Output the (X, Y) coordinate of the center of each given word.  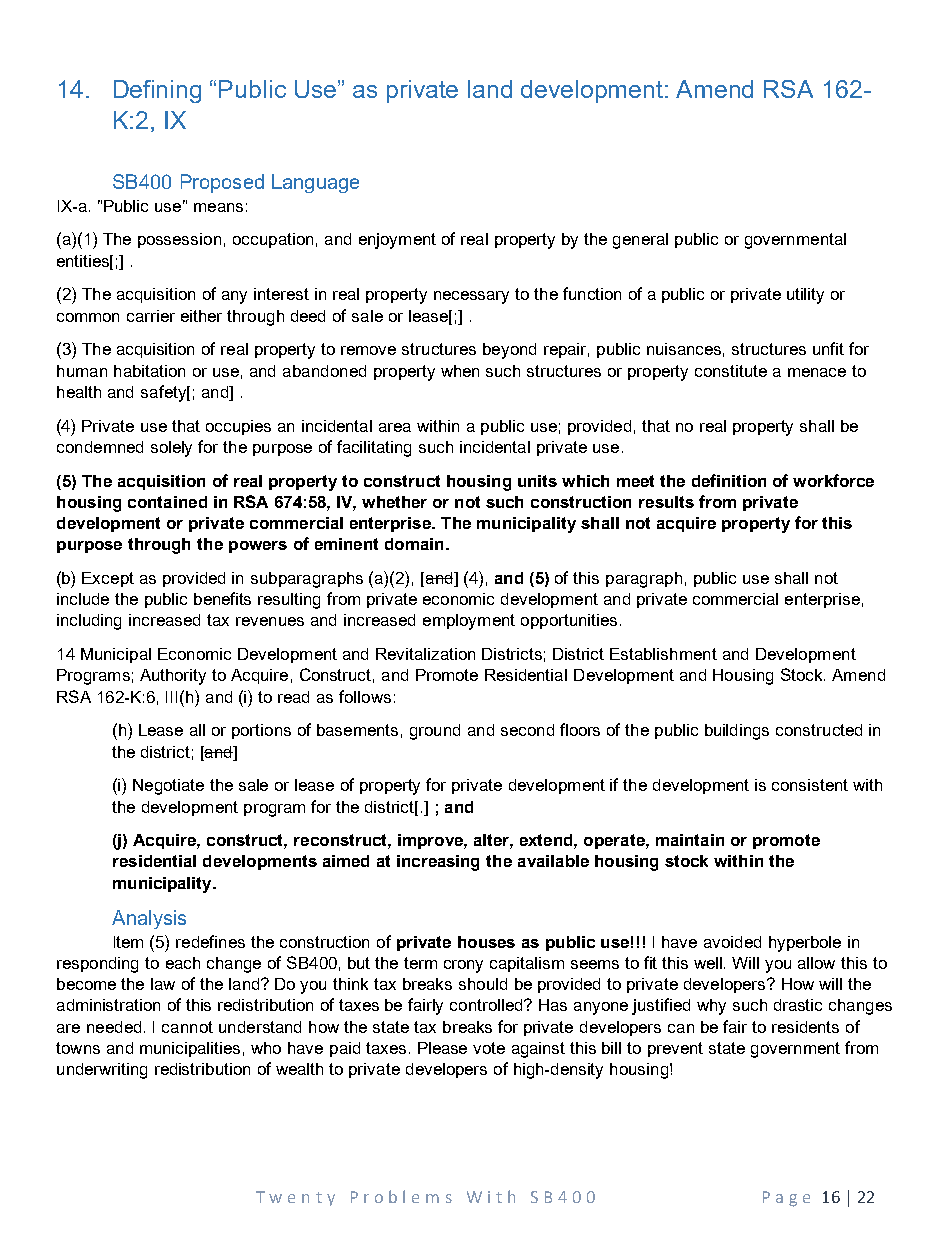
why (711, 1007)
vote (489, 1048)
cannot (187, 1027)
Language (315, 183)
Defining (157, 91)
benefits (222, 598)
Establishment (663, 654)
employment (469, 622)
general (640, 241)
